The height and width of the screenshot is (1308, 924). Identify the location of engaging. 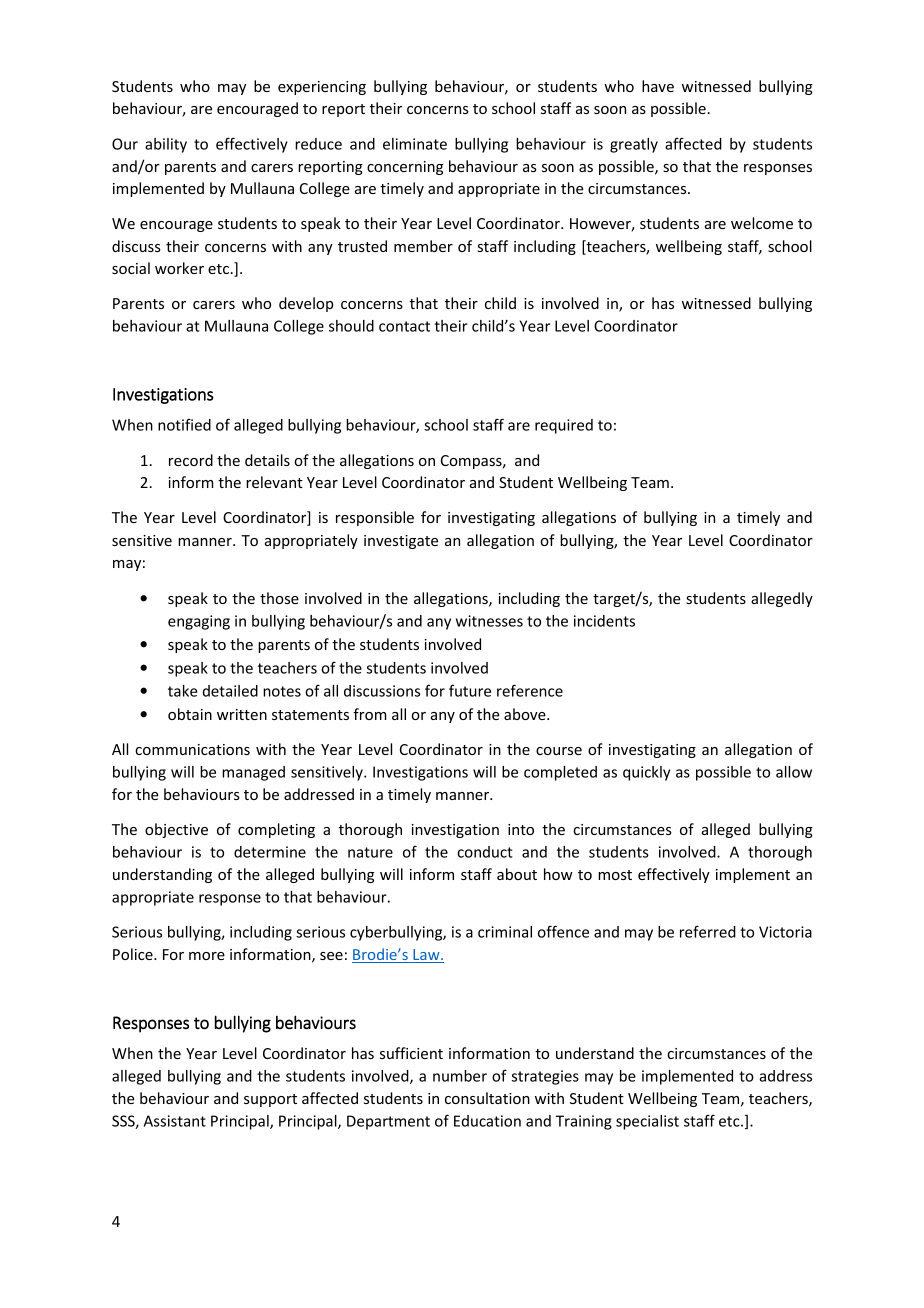
(199, 622).
